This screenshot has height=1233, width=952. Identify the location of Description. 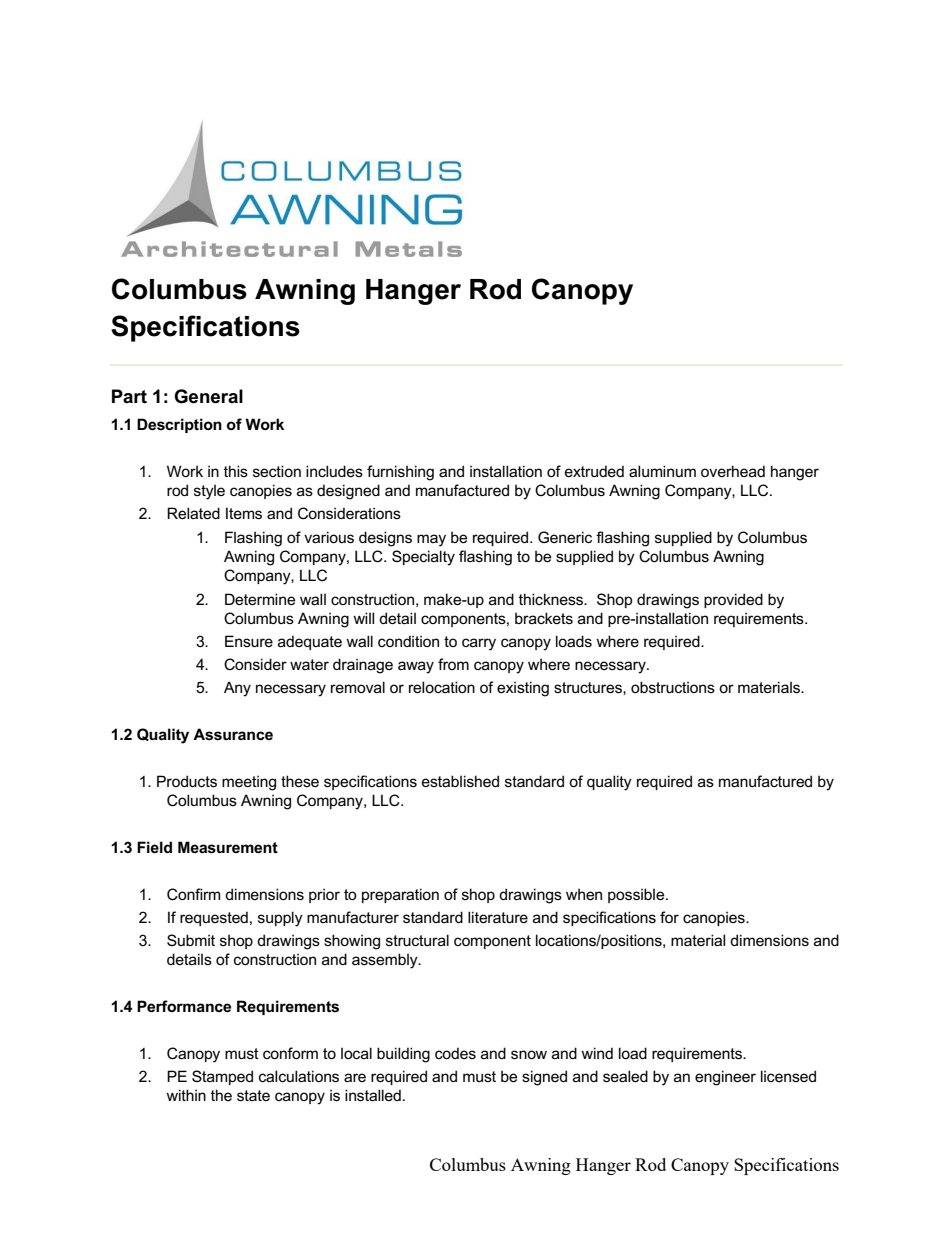
(179, 425).
